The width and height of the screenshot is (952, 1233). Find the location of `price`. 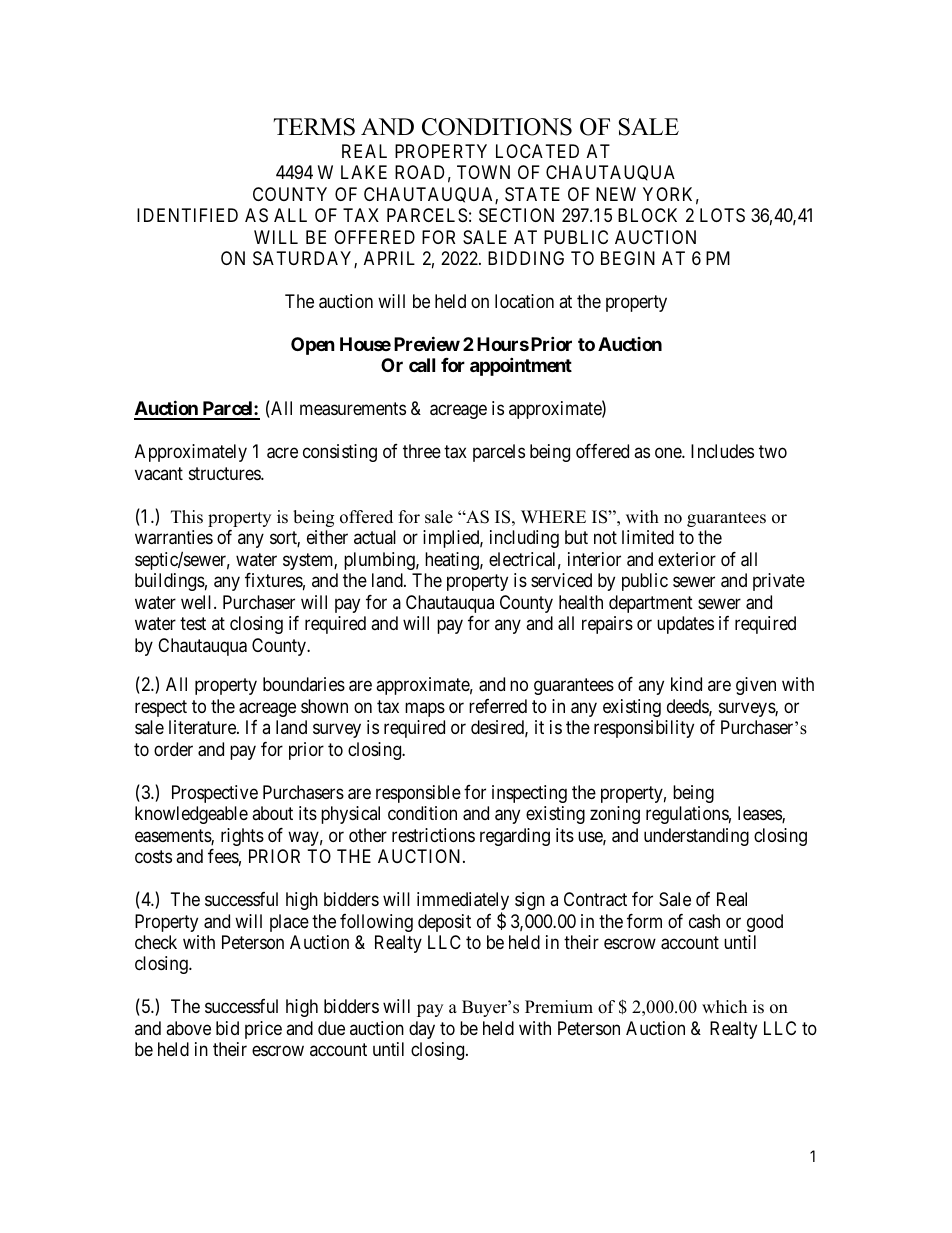

price is located at coordinates (263, 1030).
